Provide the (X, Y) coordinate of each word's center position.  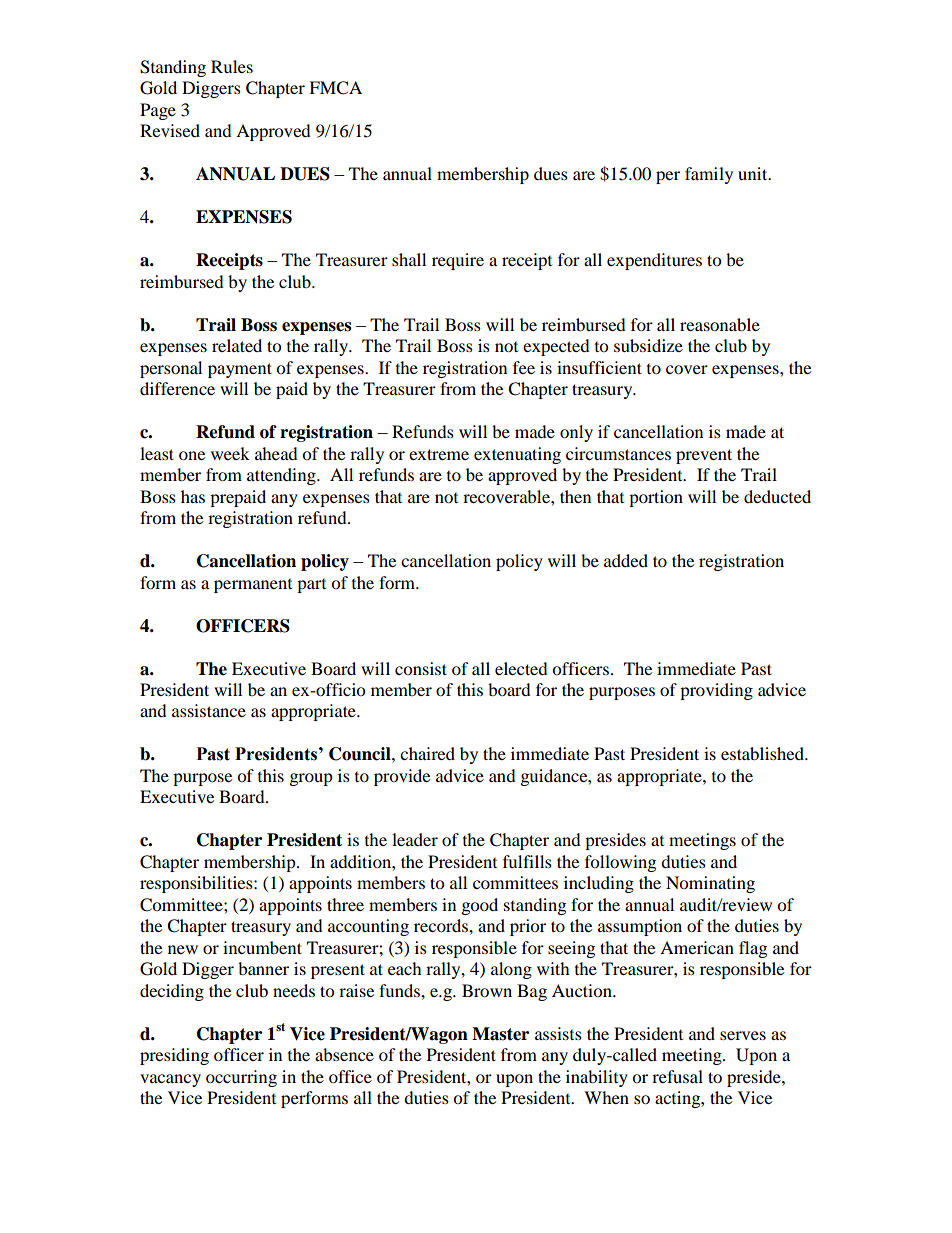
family (709, 175)
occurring (241, 1078)
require (458, 261)
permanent (253, 586)
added (626, 560)
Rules (232, 66)
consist (421, 668)
